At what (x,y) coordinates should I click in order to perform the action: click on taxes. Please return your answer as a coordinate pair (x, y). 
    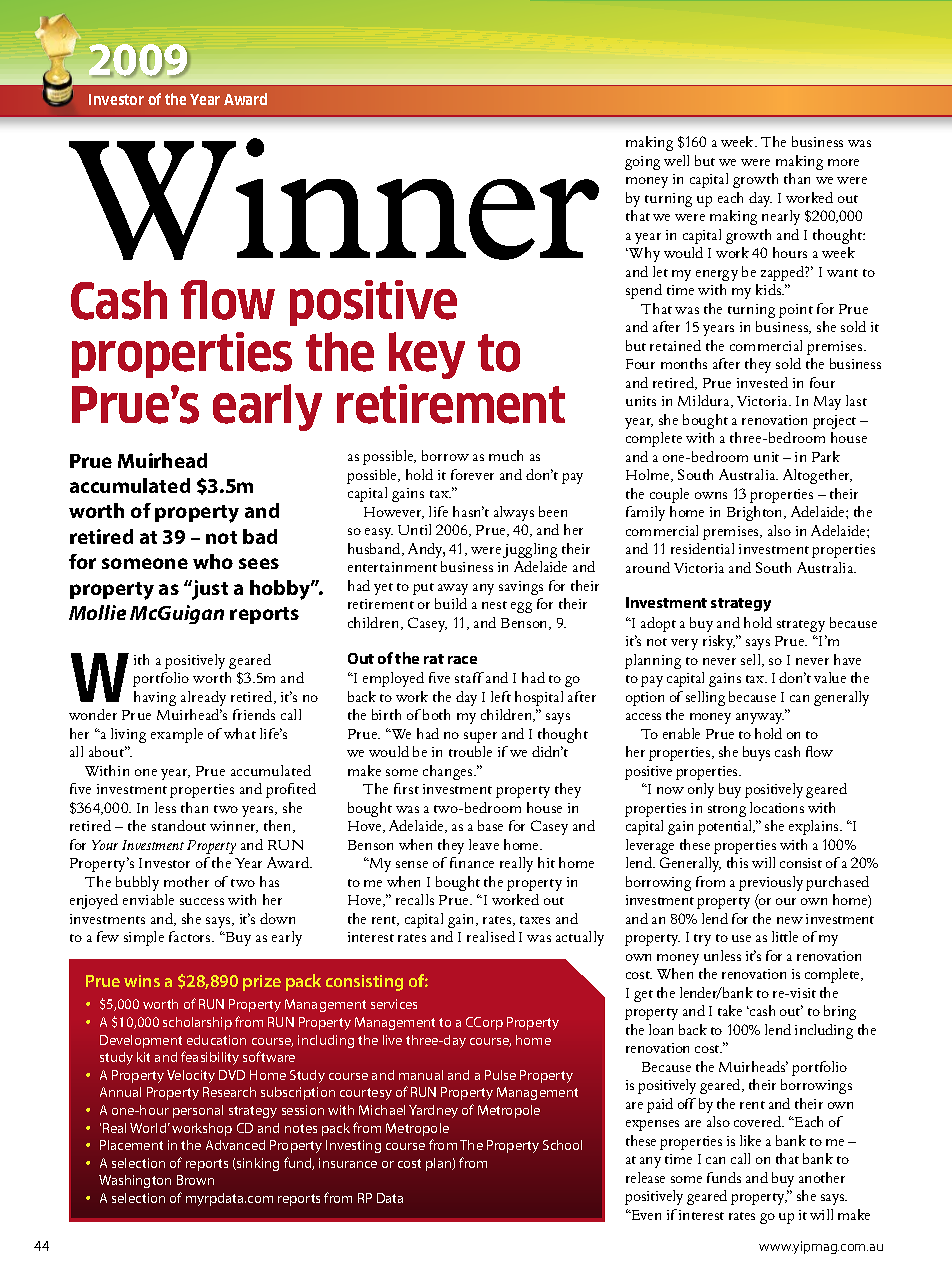
    Looking at the image, I should click on (535, 920).
